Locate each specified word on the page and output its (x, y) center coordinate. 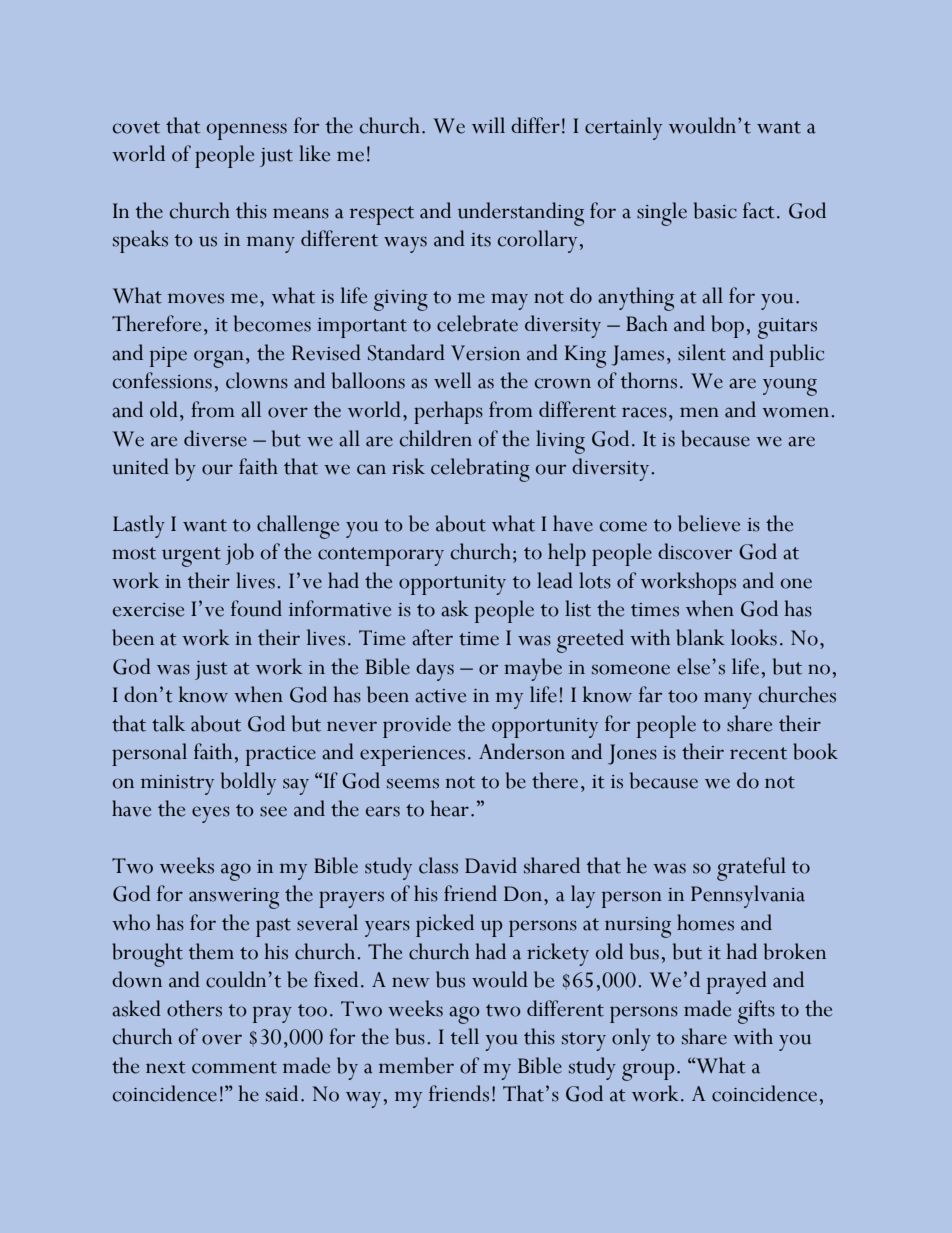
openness (247, 131)
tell (465, 1036)
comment (234, 1067)
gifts (756, 1012)
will (488, 125)
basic (715, 210)
